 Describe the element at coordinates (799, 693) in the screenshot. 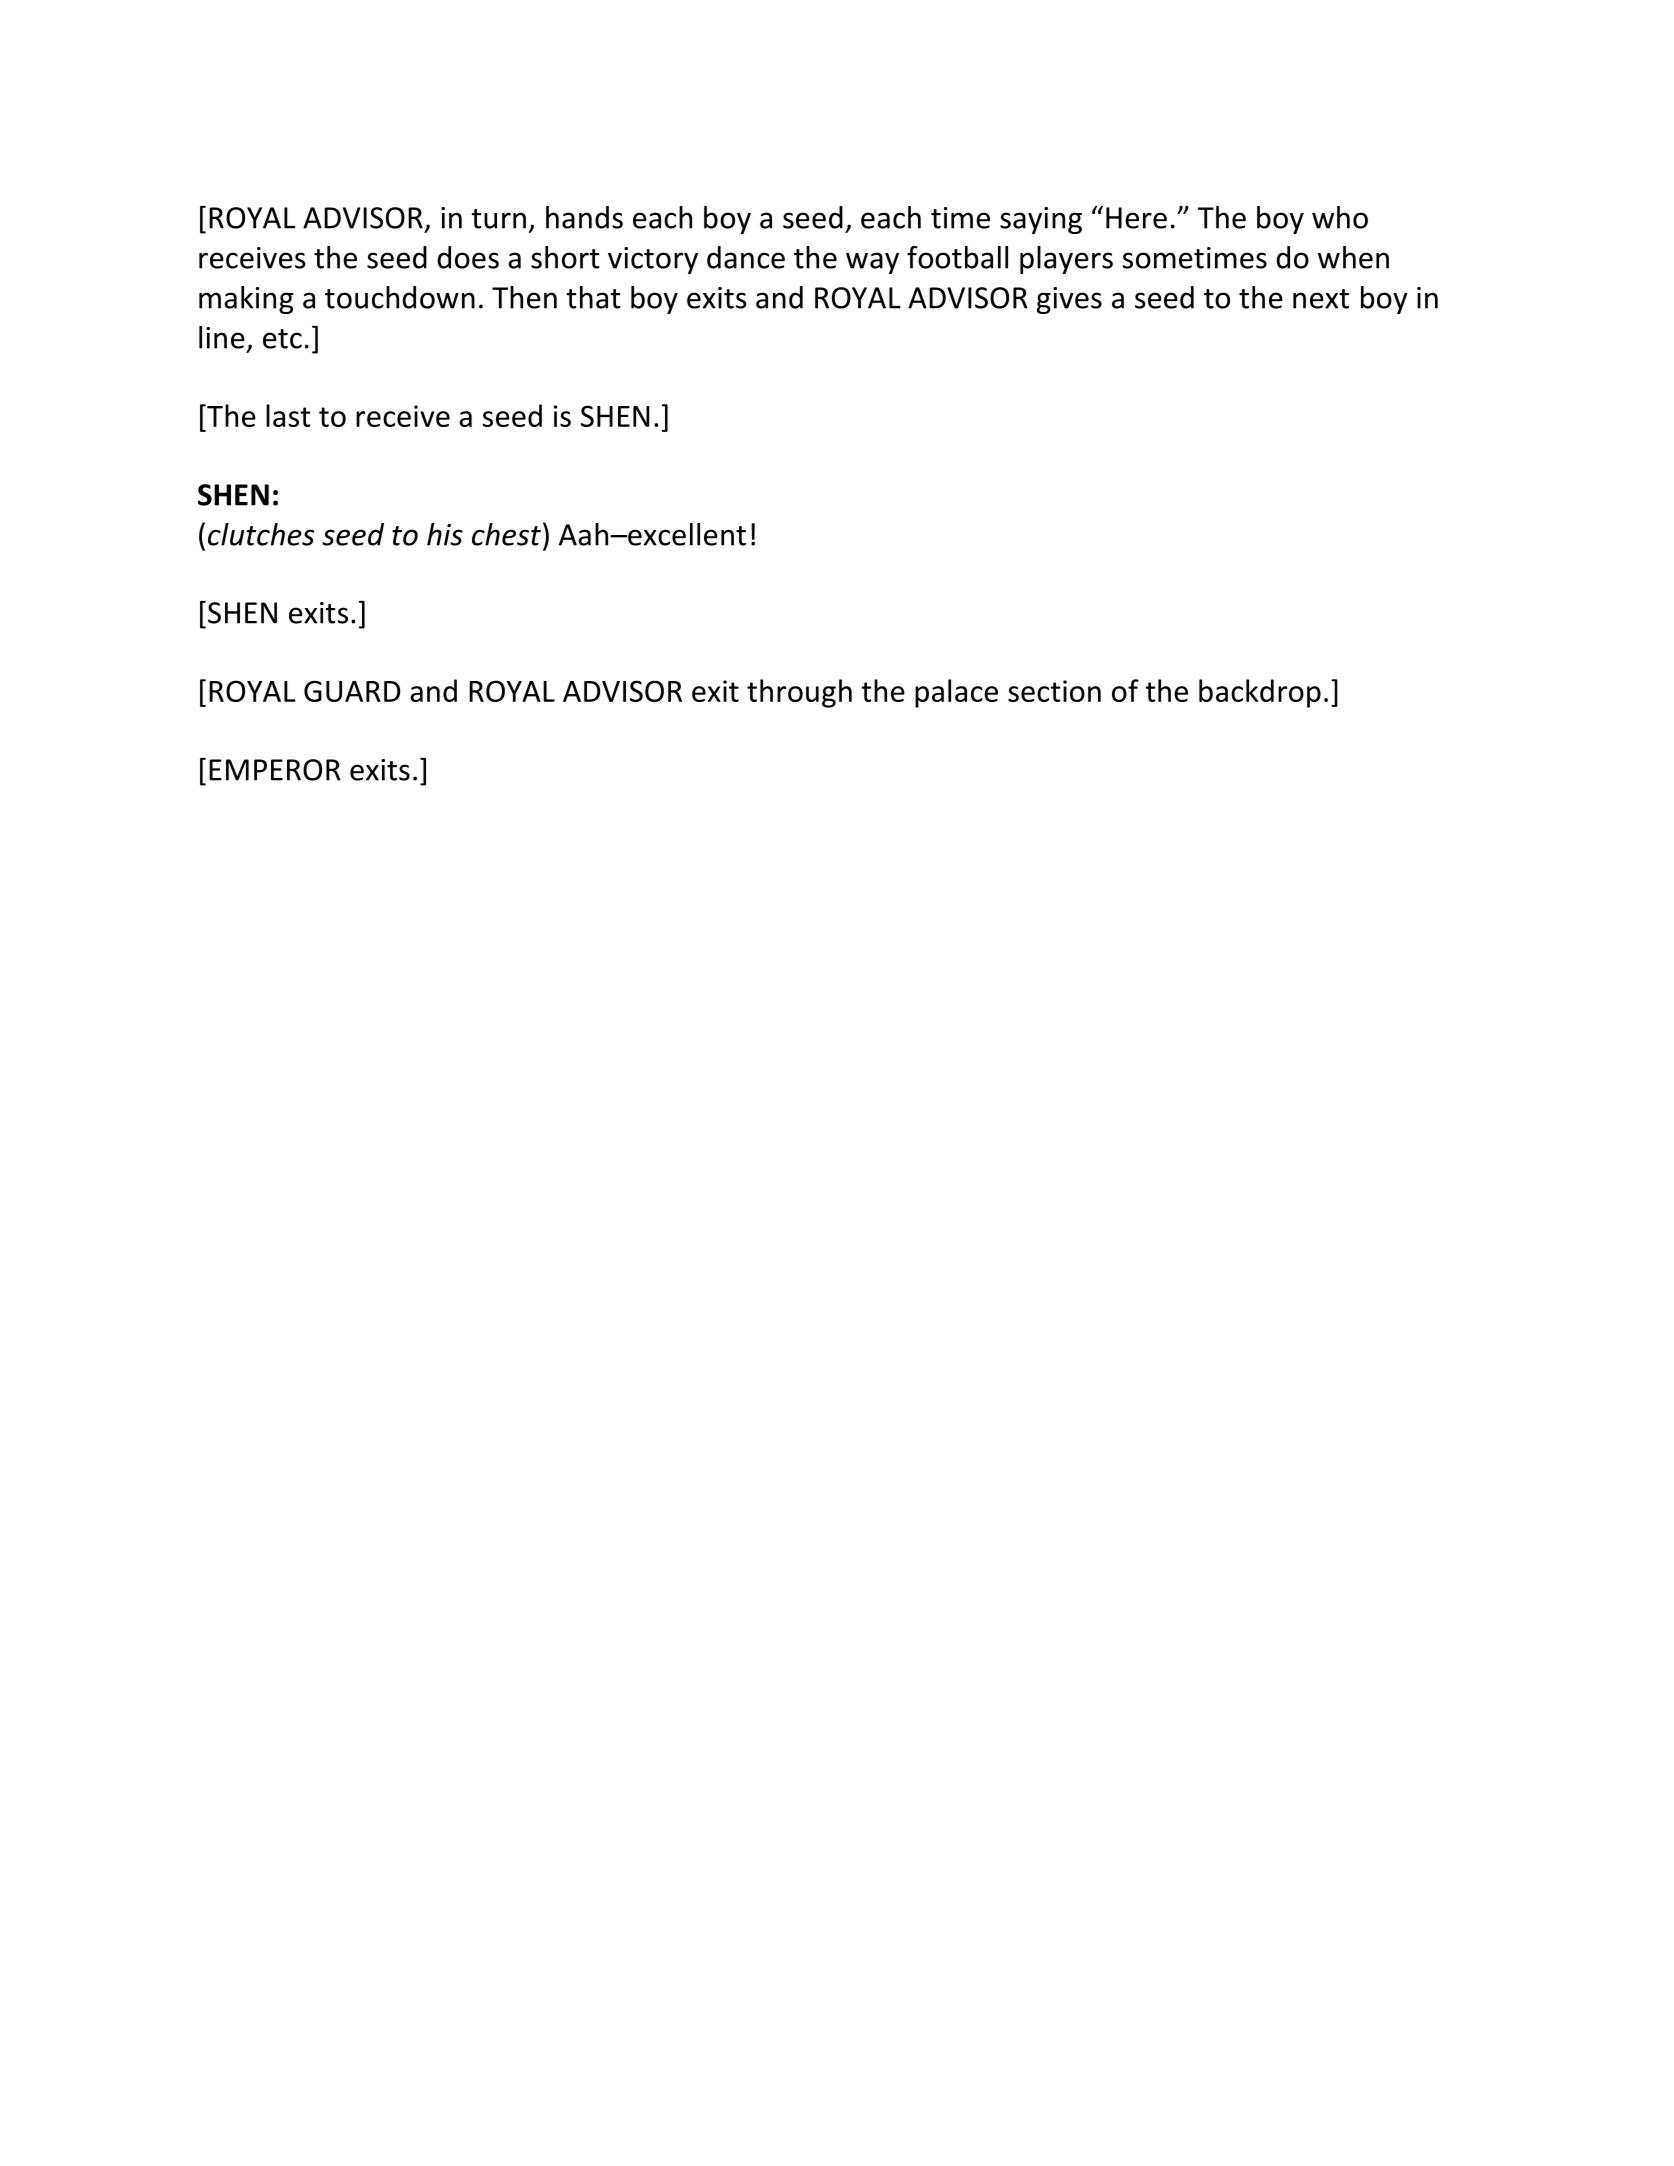

I see `through` at that location.
